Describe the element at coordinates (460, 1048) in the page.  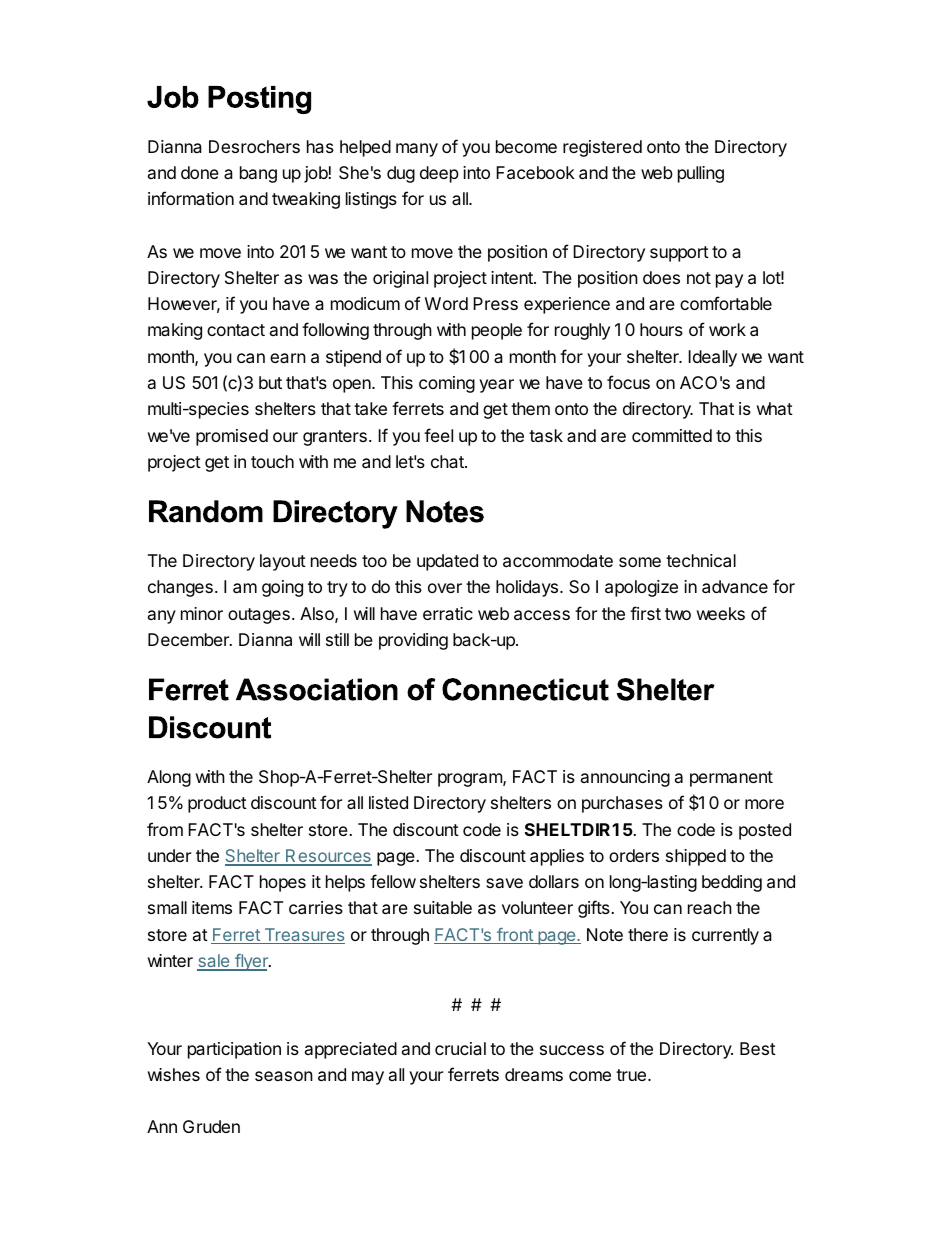
I see `crucial` at that location.
